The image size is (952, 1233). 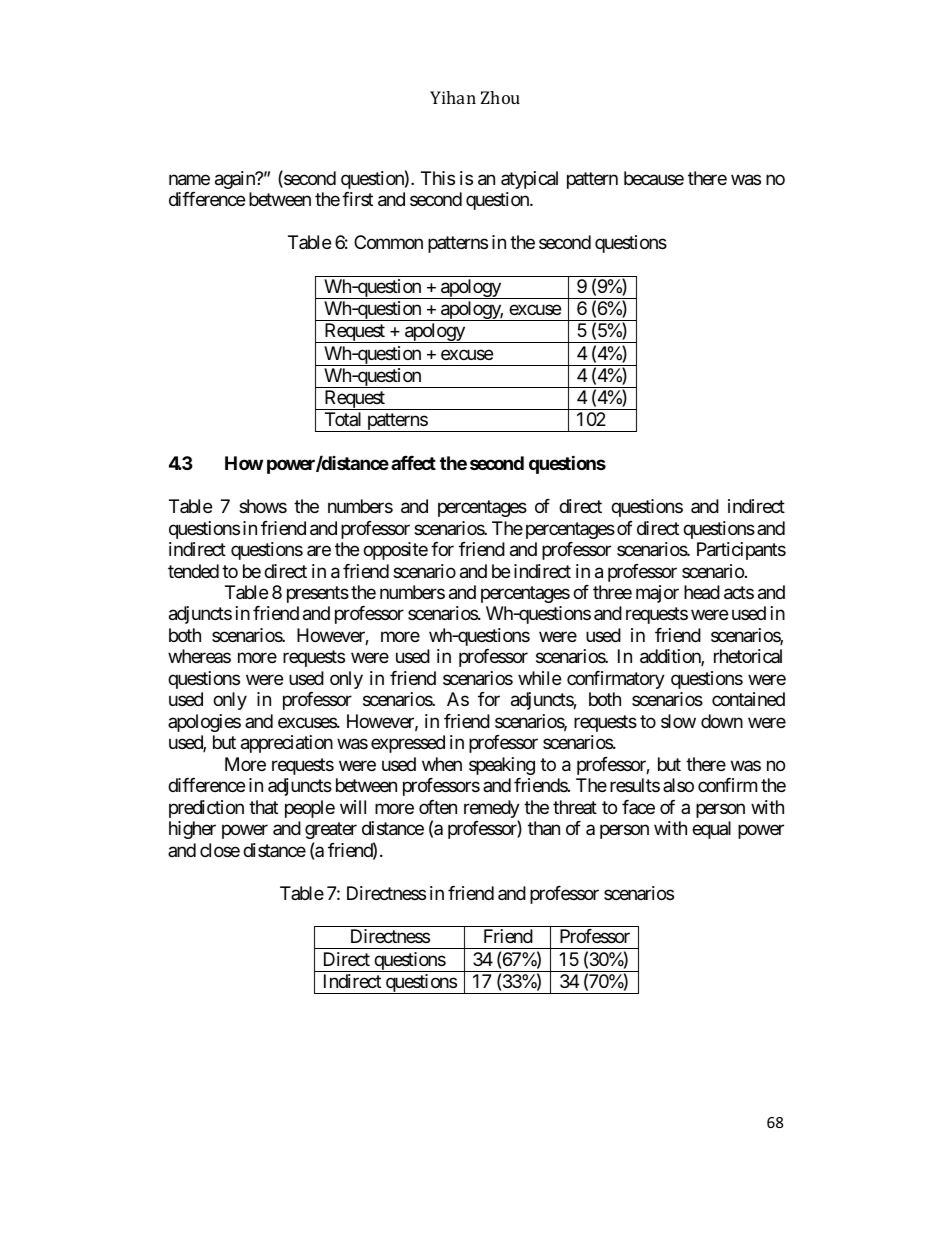 I want to click on that, so click(x=263, y=807).
